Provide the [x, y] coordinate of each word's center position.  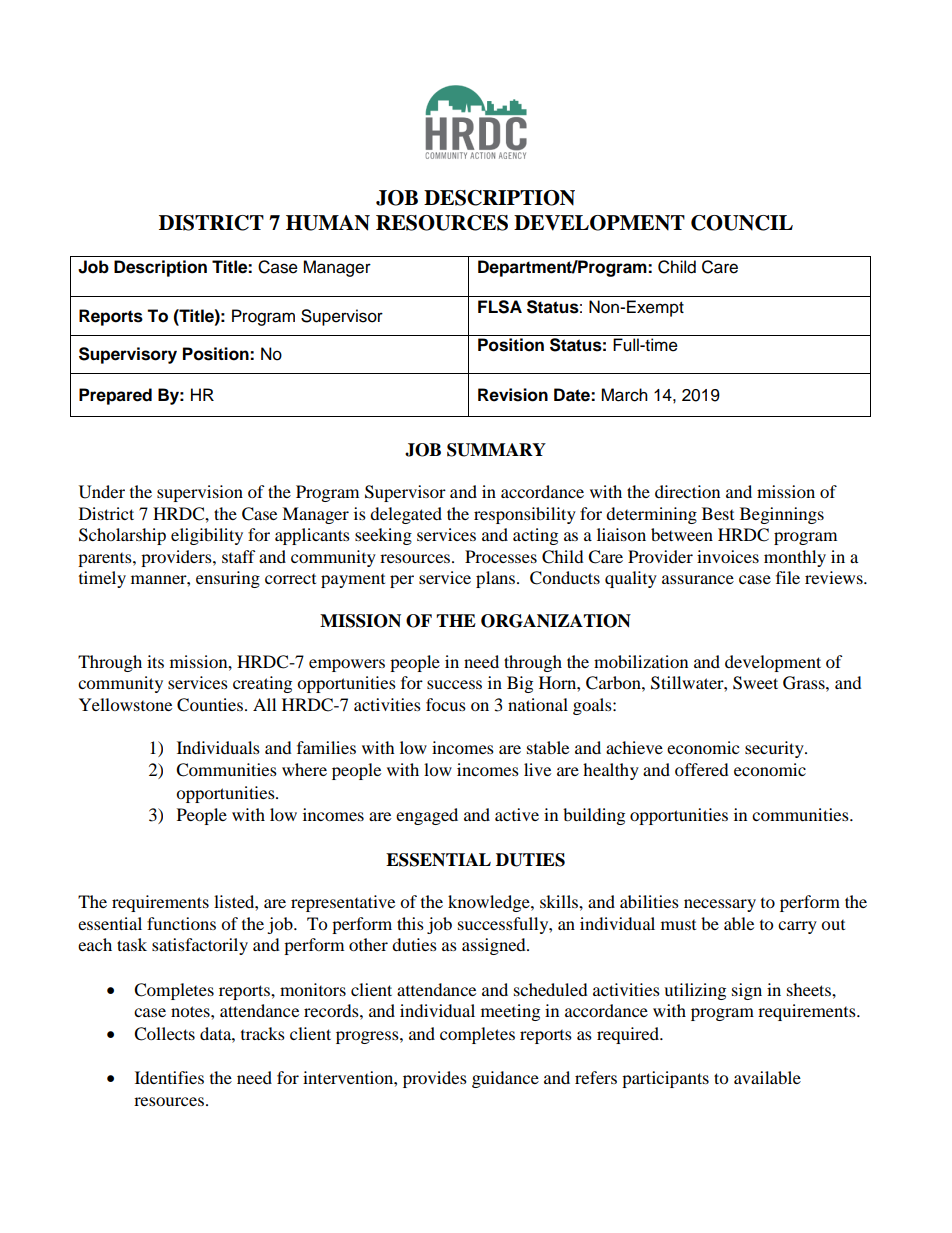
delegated [406, 515]
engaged [427, 816]
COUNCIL [742, 223]
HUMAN [328, 223]
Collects [164, 1034]
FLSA [500, 307]
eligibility [207, 536]
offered [702, 769]
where [304, 769]
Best [718, 513]
